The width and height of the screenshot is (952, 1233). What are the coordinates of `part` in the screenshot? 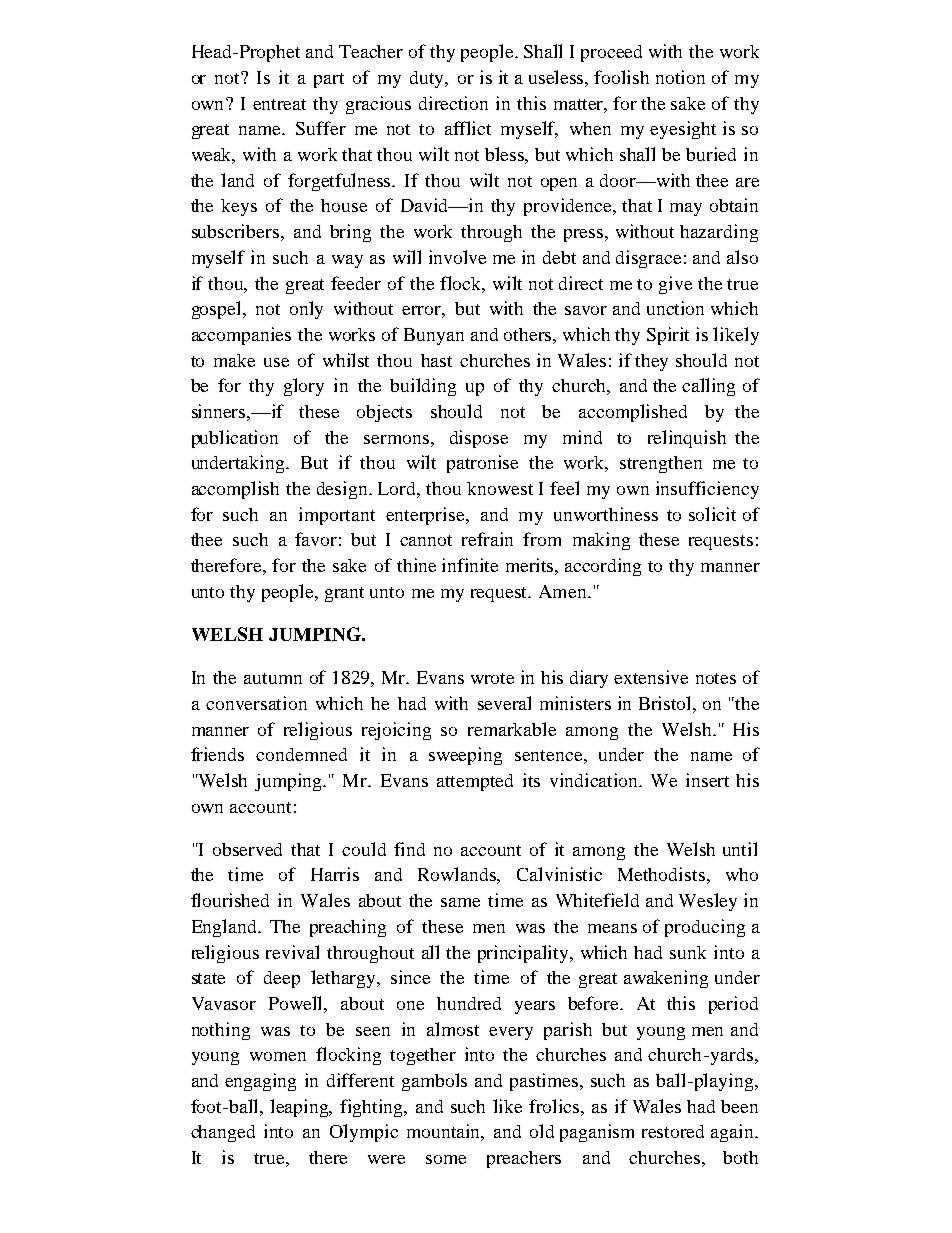 It's located at (329, 80).
